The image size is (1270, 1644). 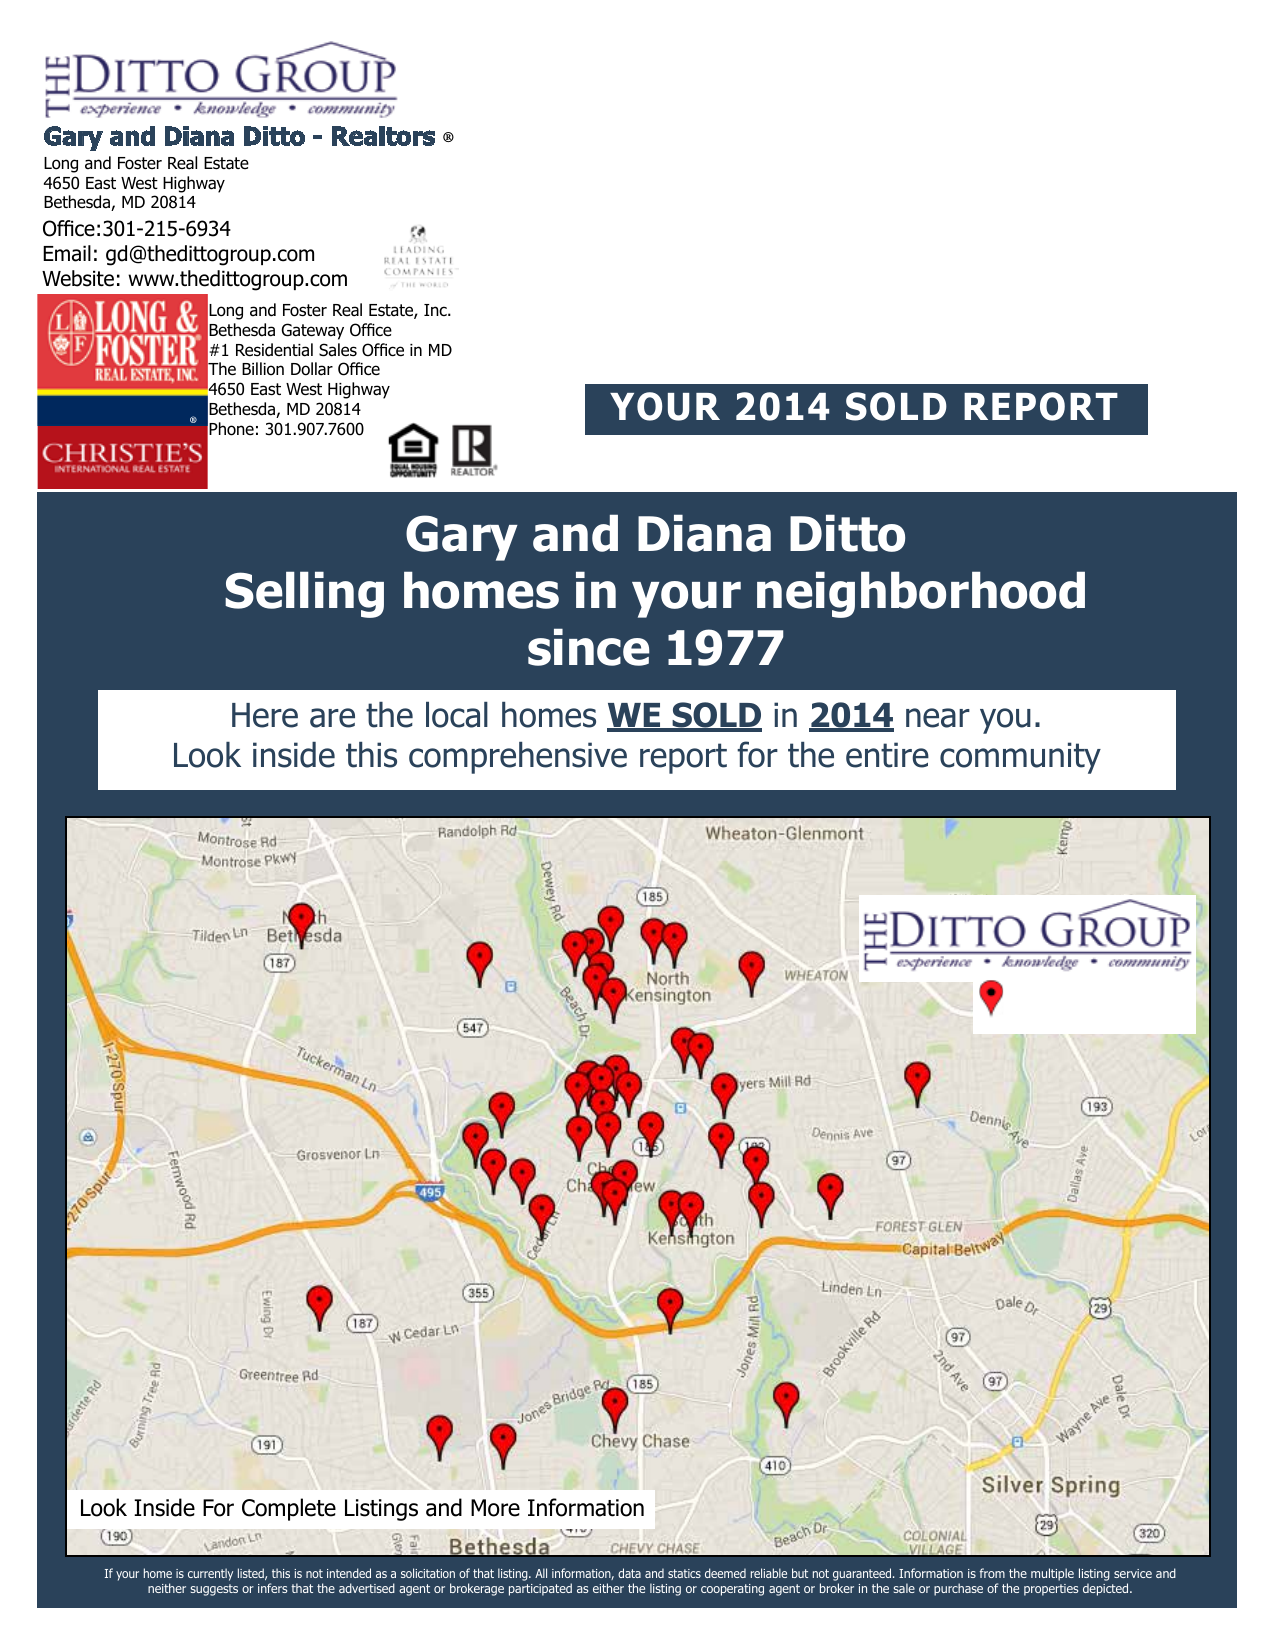 What do you see at coordinates (629, 1573) in the screenshot?
I see `data` at bounding box center [629, 1573].
